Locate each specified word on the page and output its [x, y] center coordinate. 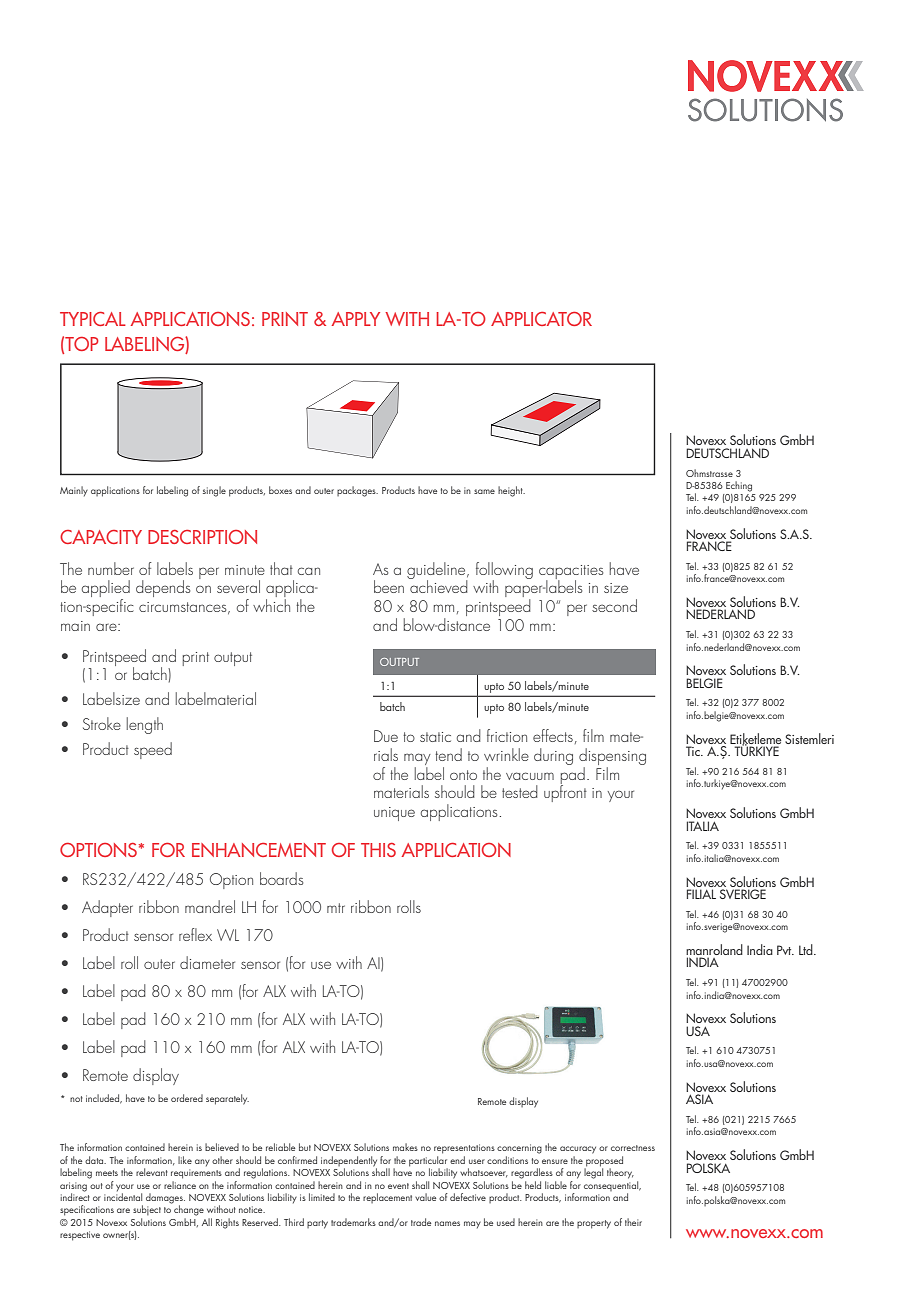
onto [463, 775]
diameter [207, 962]
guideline [437, 571]
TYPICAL [93, 319]
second [614, 605]
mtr [336, 908]
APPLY [356, 319]
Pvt [785, 950]
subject [147, 1210]
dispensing [612, 758]
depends [163, 588]
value [425, 1197]
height [511, 491]
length [145, 725]
